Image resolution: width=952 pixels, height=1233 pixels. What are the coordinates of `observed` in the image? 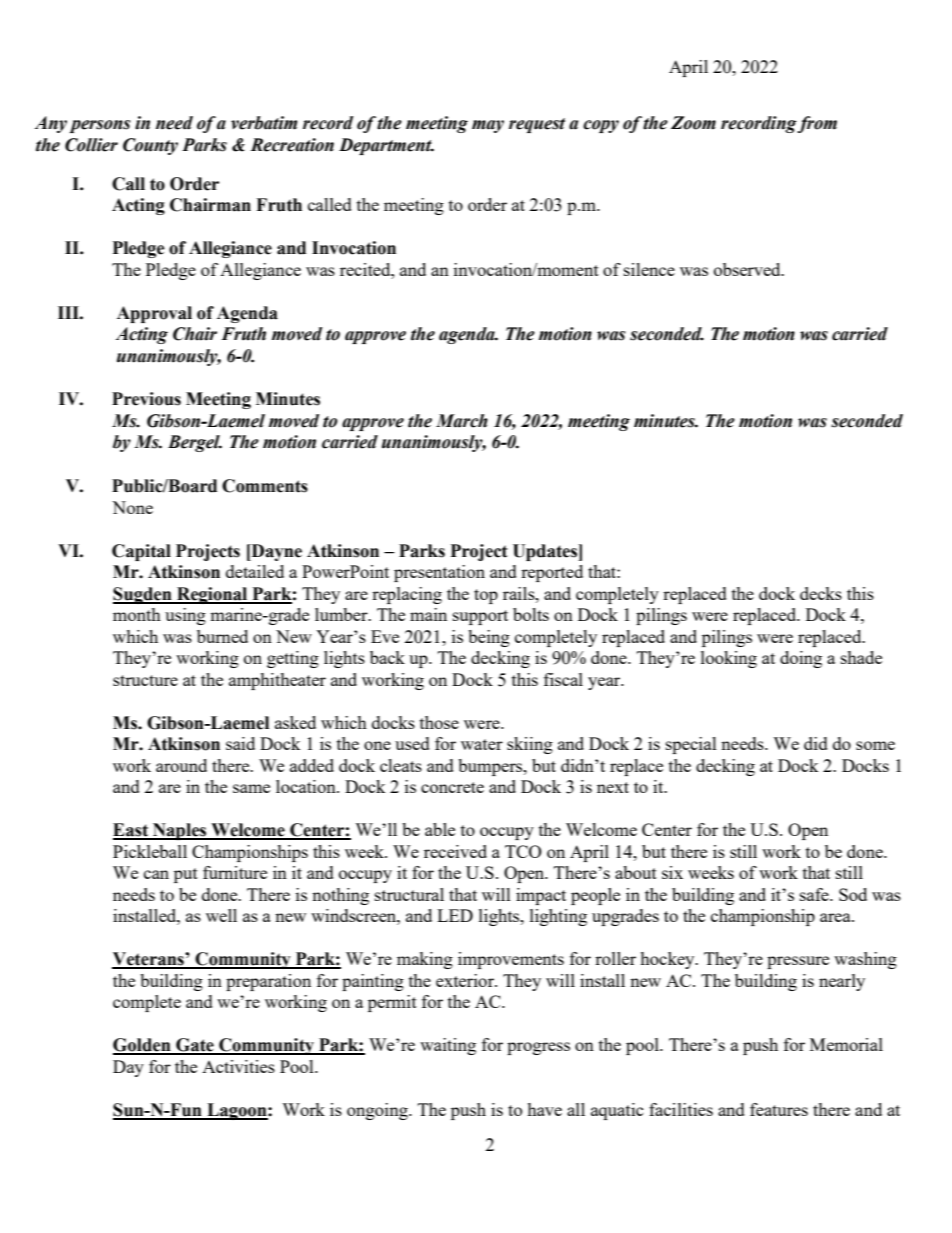 It's located at (748, 269).
